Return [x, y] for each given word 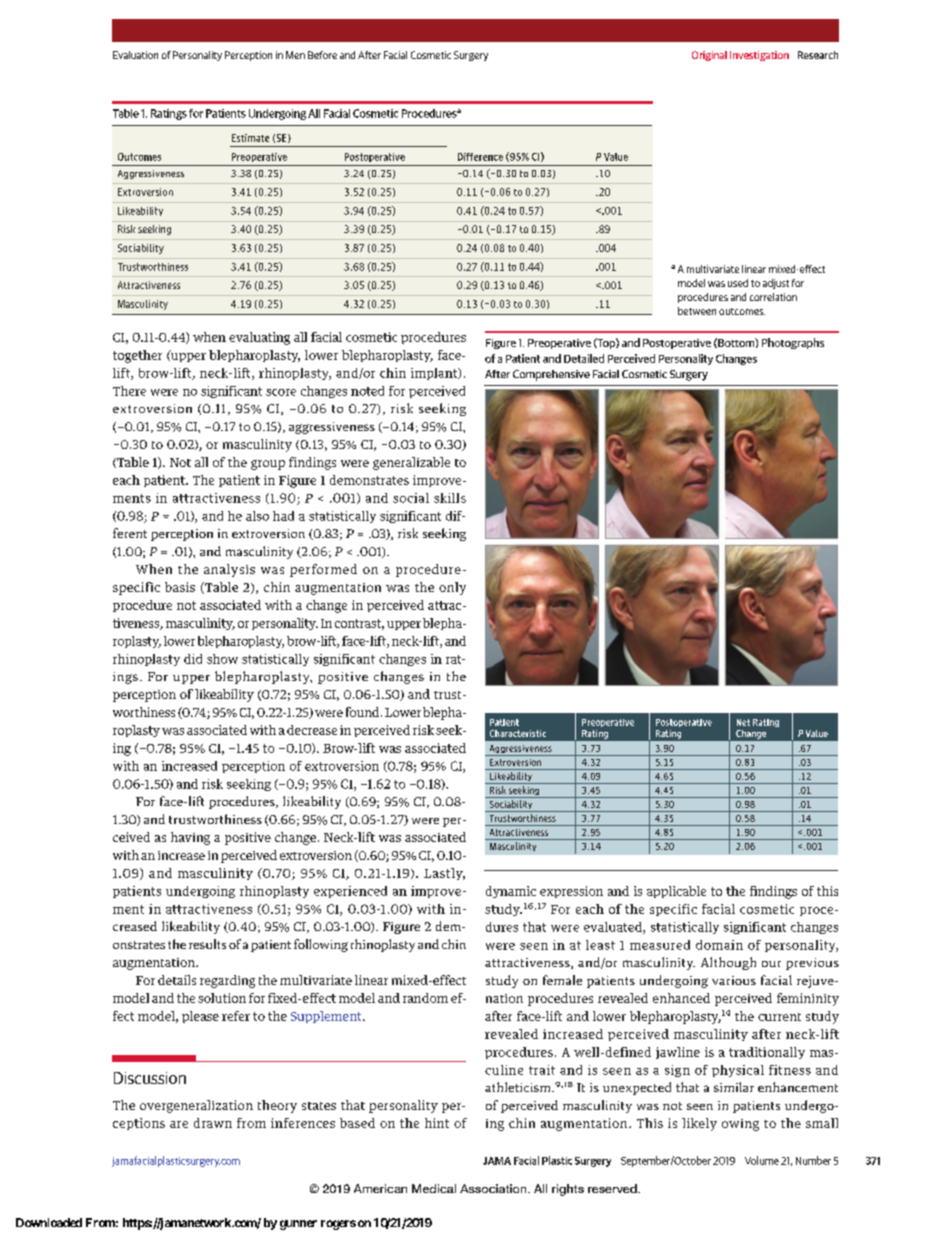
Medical [434, 1188]
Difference [480, 157]
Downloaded [49, 1222]
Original [709, 56]
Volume [762, 1160]
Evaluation [135, 55]
